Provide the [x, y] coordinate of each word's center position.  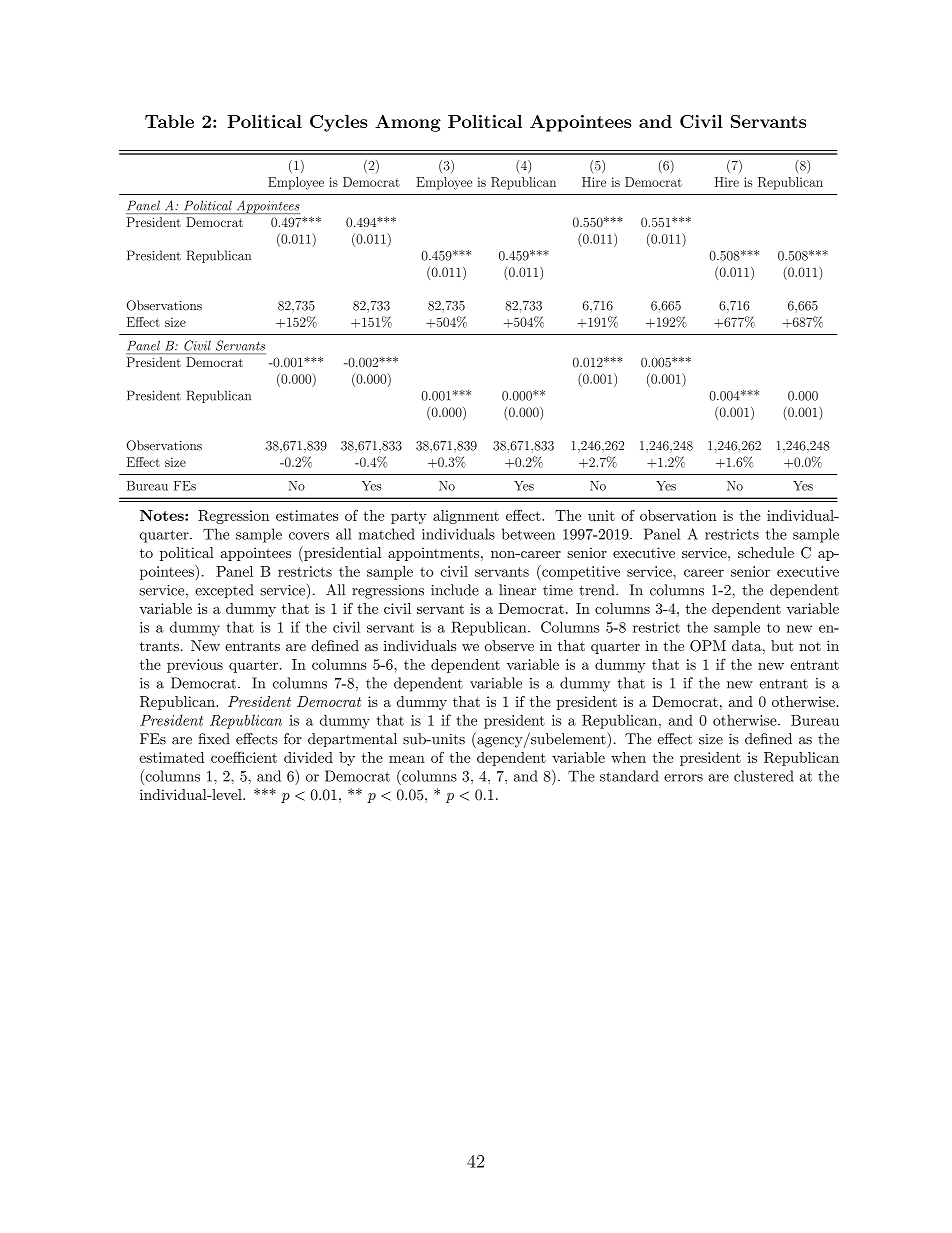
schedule [766, 552]
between [528, 534]
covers [309, 536]
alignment [466, 517]
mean [407, 759]
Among [408, 123]
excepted [224, 591]
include [455, 590]
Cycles [339, 123]
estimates [307, 515]
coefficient [244, 757]
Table [169, 121]
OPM [708, 646]
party [409, 517]
